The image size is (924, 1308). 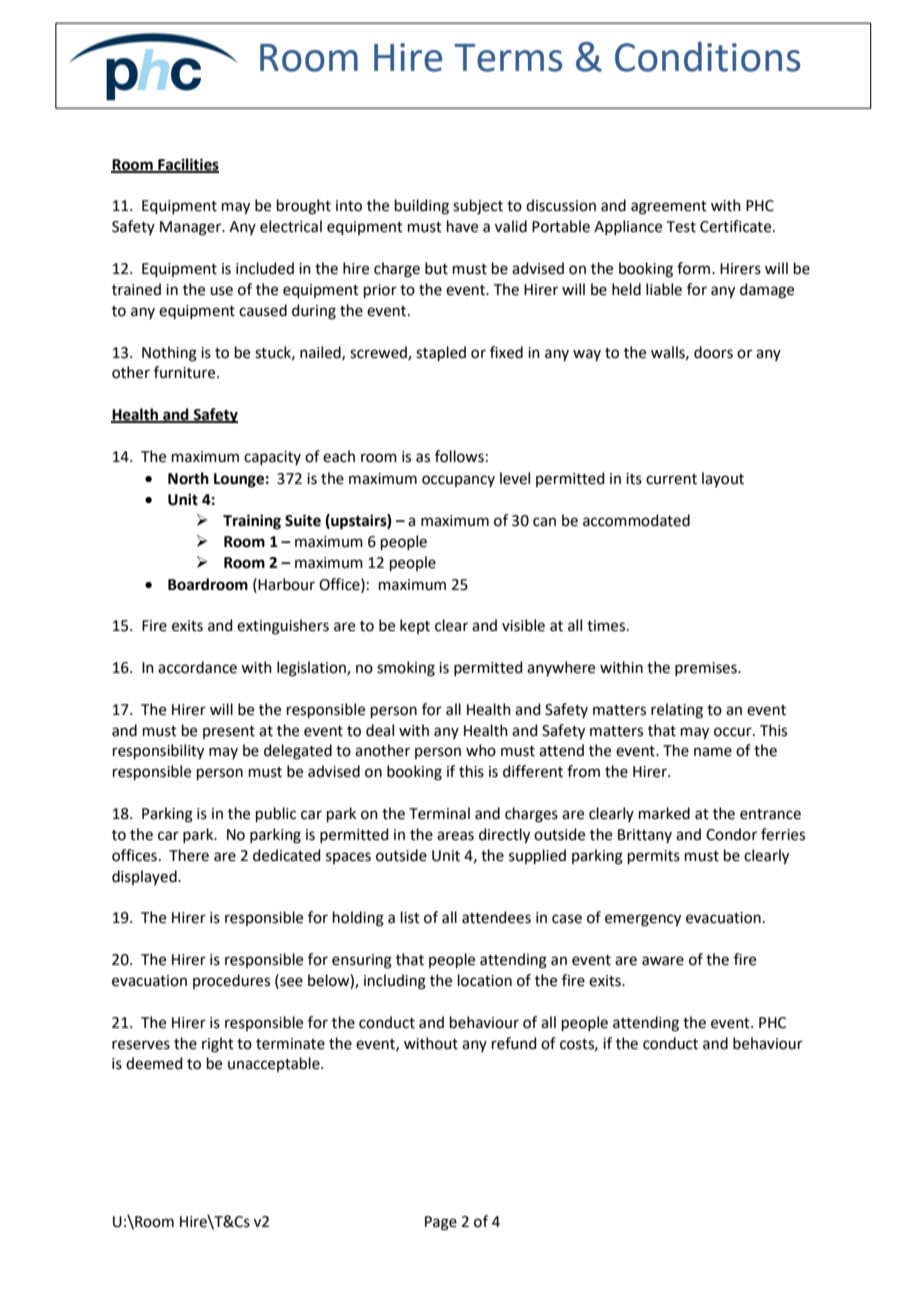 What do you see at coordinates (275, 1064) in the document?
I see `unacceptable` at bounding box center [275, 1064].
